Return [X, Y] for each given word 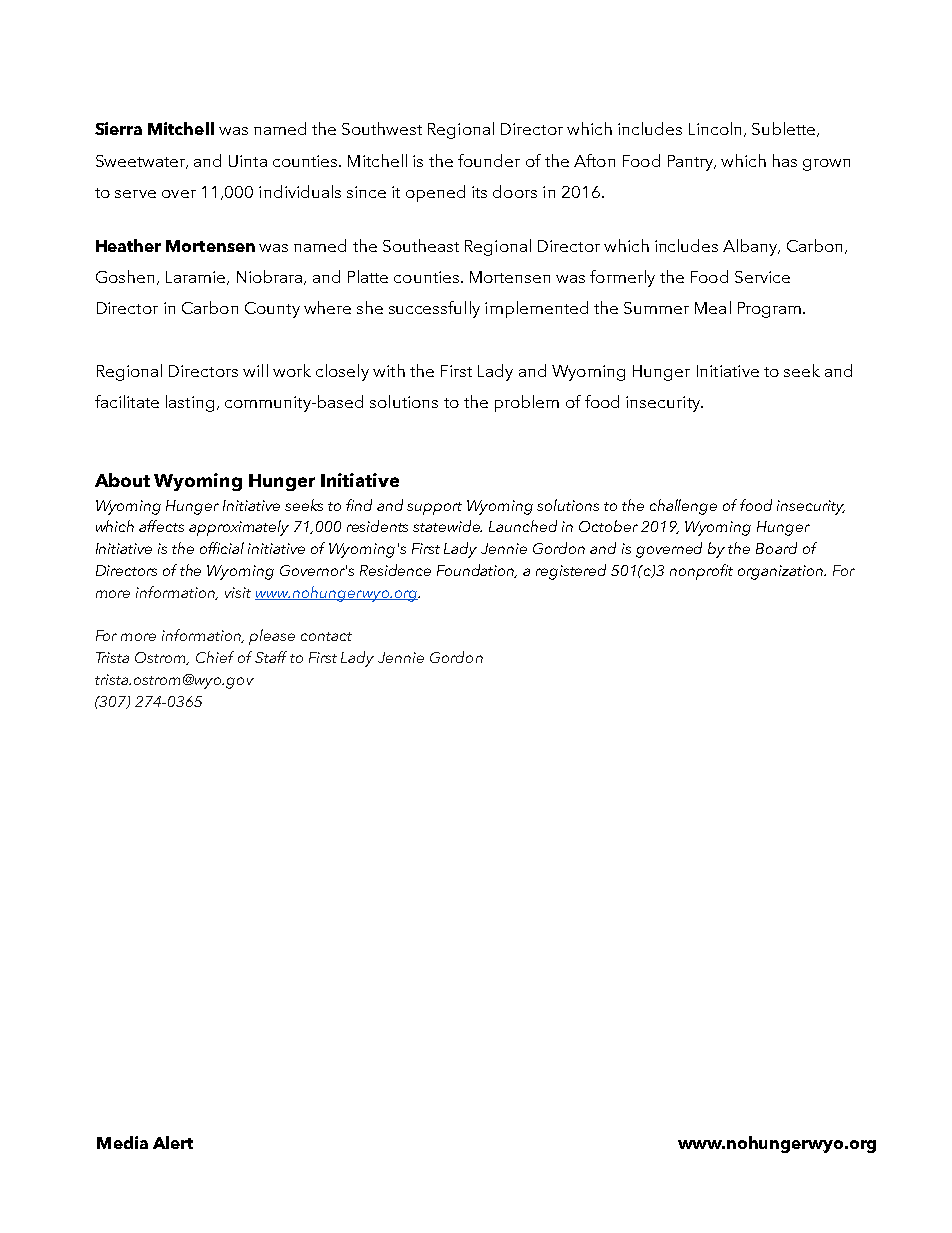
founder [489, 160]
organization [782, 572]
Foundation [477, 571]
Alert [173, 1142]
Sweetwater [142, 162]
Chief [215, 657]
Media [122, 1142]
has [785, 160]
